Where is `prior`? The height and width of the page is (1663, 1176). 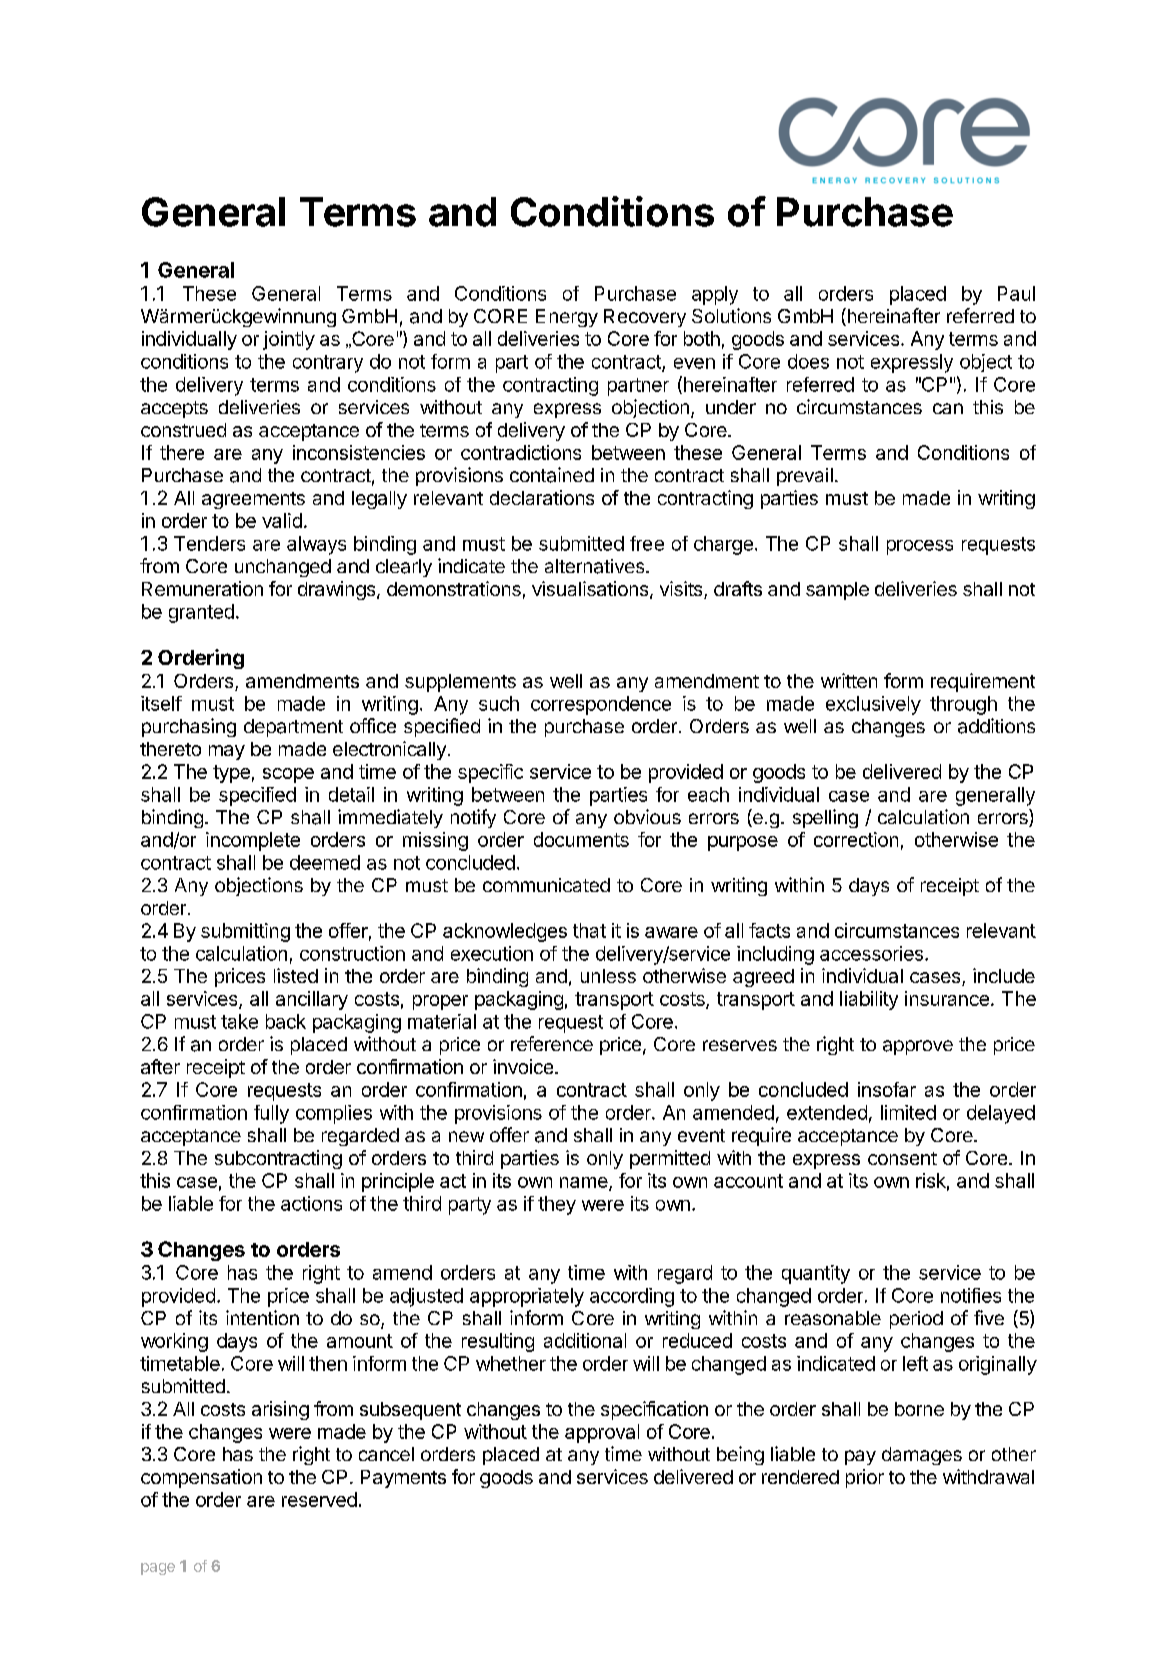 prior is located at coordinates (865, 1478).
